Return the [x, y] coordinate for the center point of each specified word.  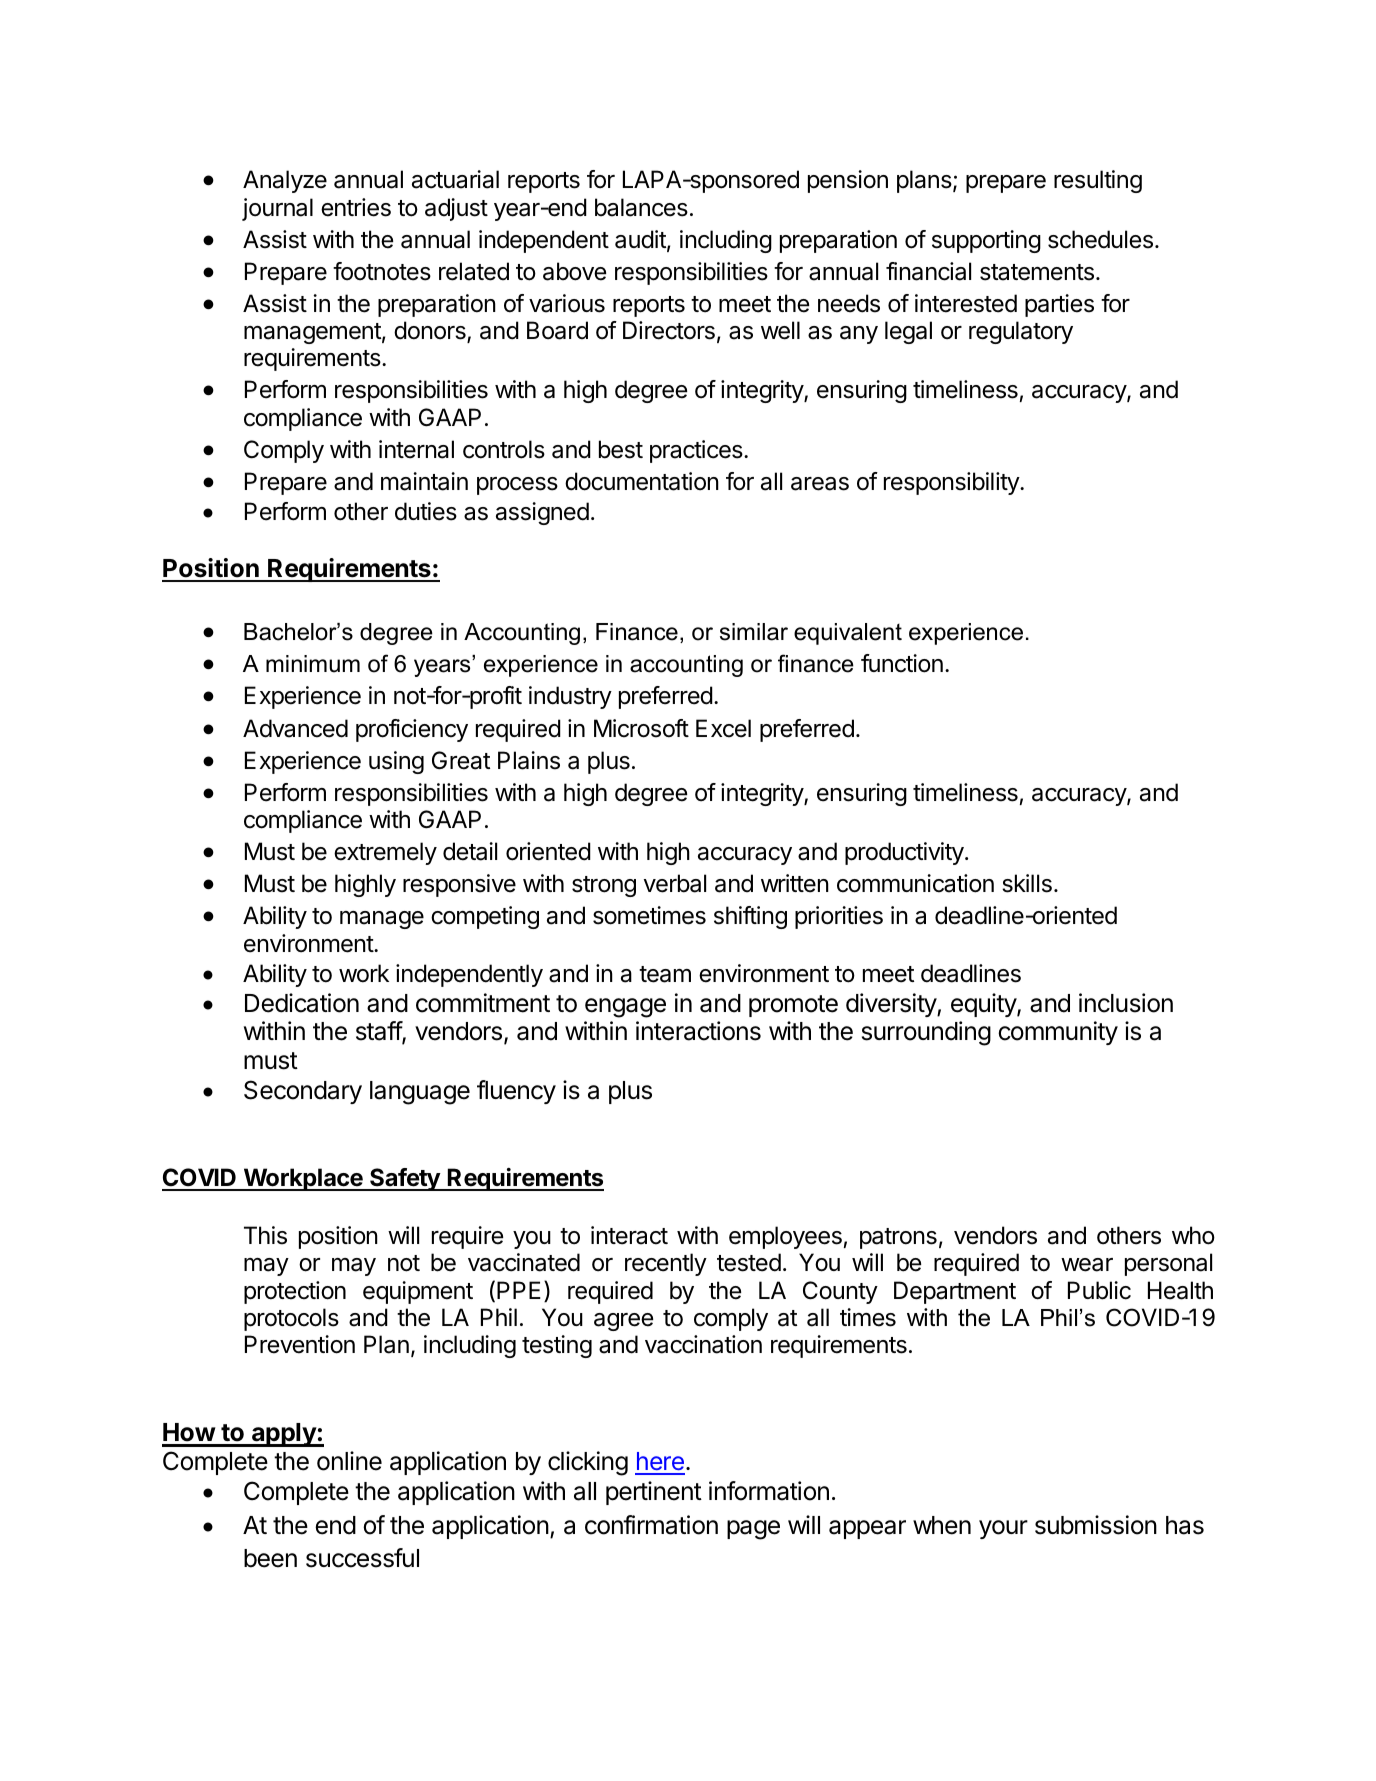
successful [362, 1558]
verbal [675, 883]
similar [754, 632]
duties [426, 511]
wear [1087, 1265]
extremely [385, 853]
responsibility [952, 483]
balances [641, 207]
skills [1027, 883]
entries [356, 207]
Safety [405, 1179]
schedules [1100, 239]
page [753, 1530]
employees [785, 1237]
